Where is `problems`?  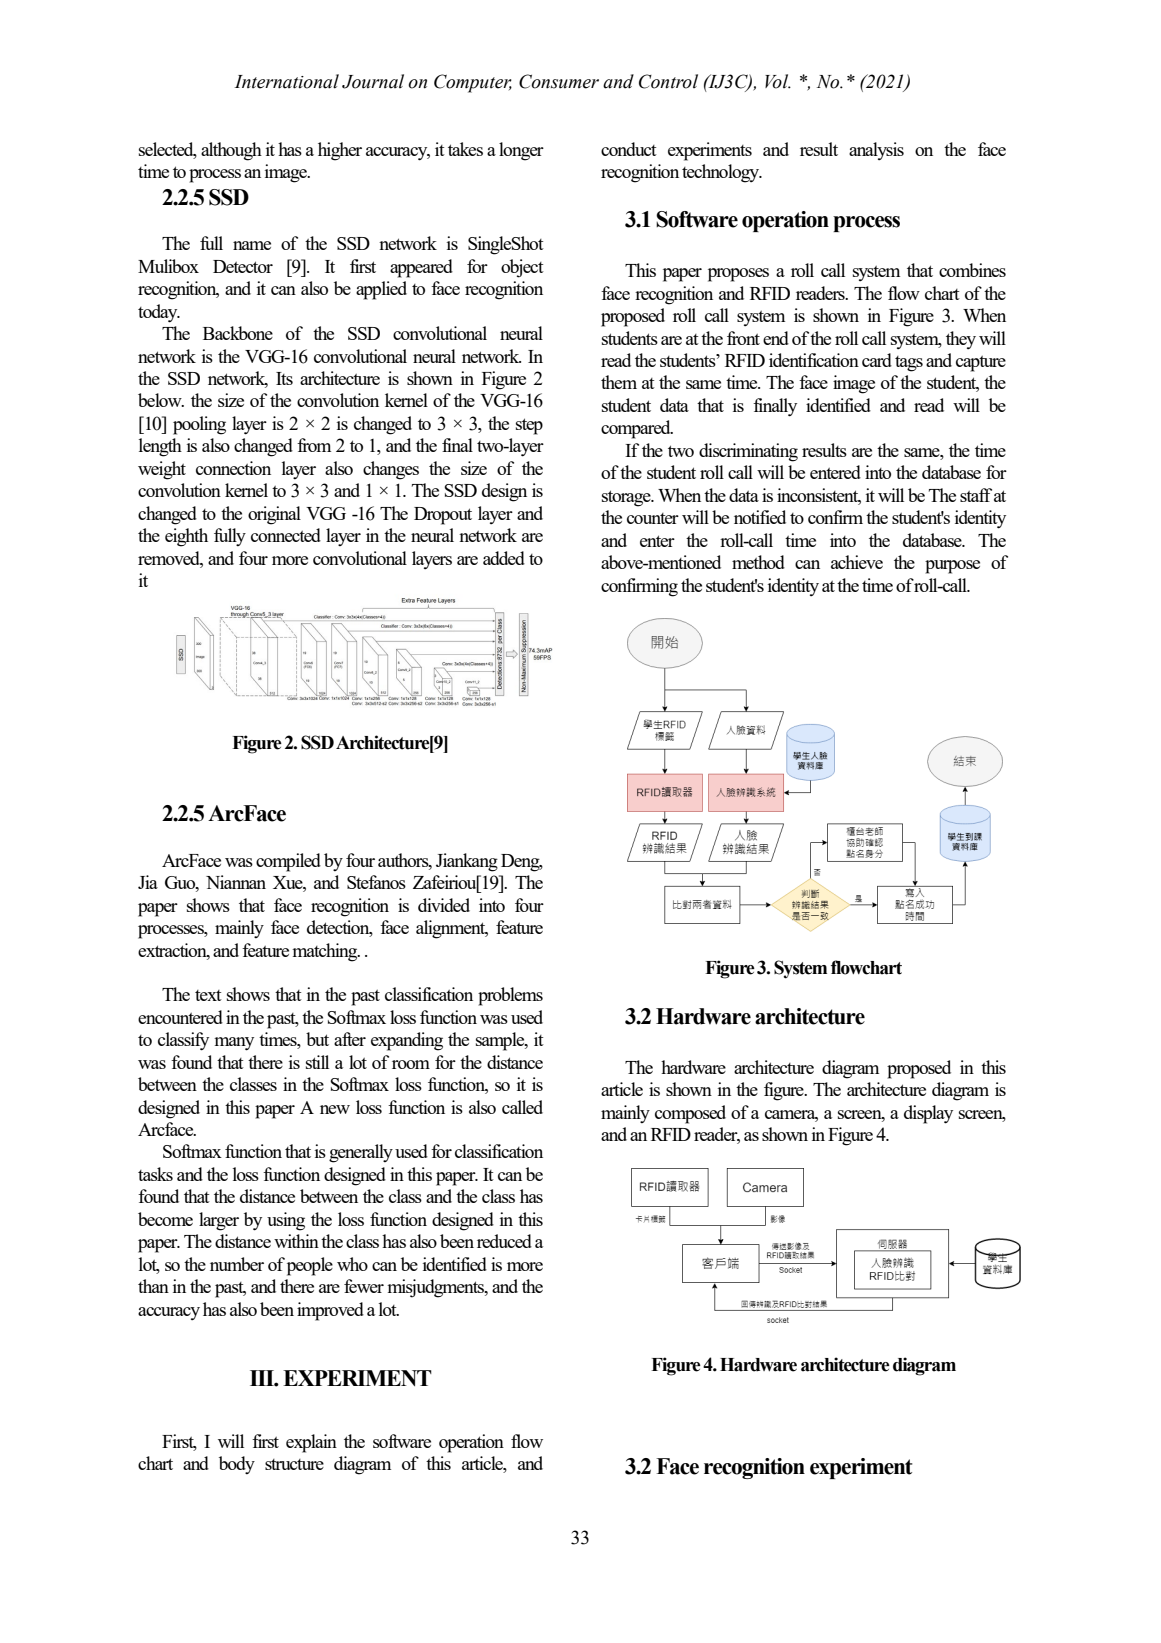 problems is located at coordinates (510, 996).
